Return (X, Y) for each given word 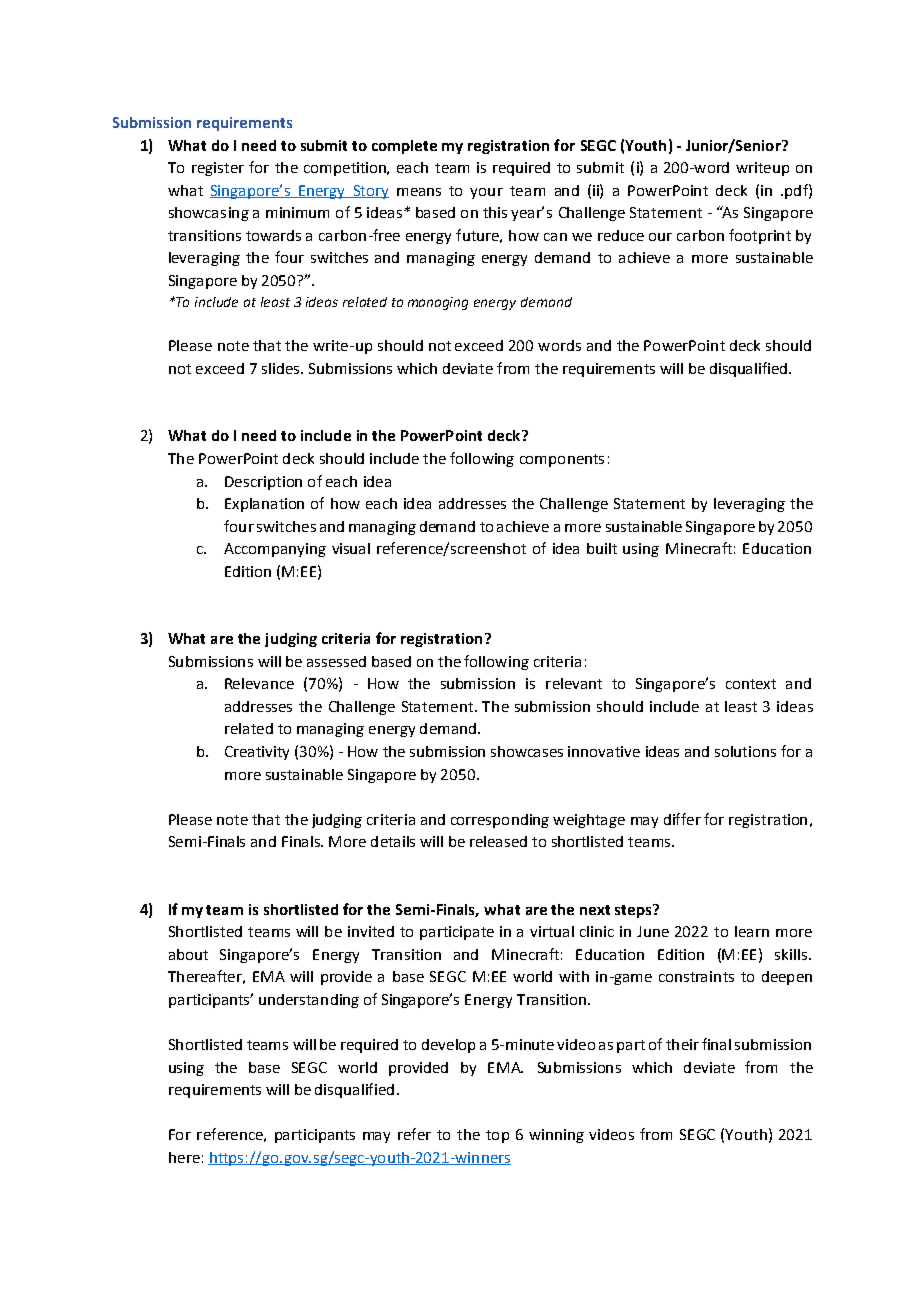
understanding (309, 1001)
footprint (760, 236)
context (751, 684)
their (682, 1044)
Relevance (259, 683)
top (497, 1136)
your (486, 193)
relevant (574, 683)
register (218, 169)
